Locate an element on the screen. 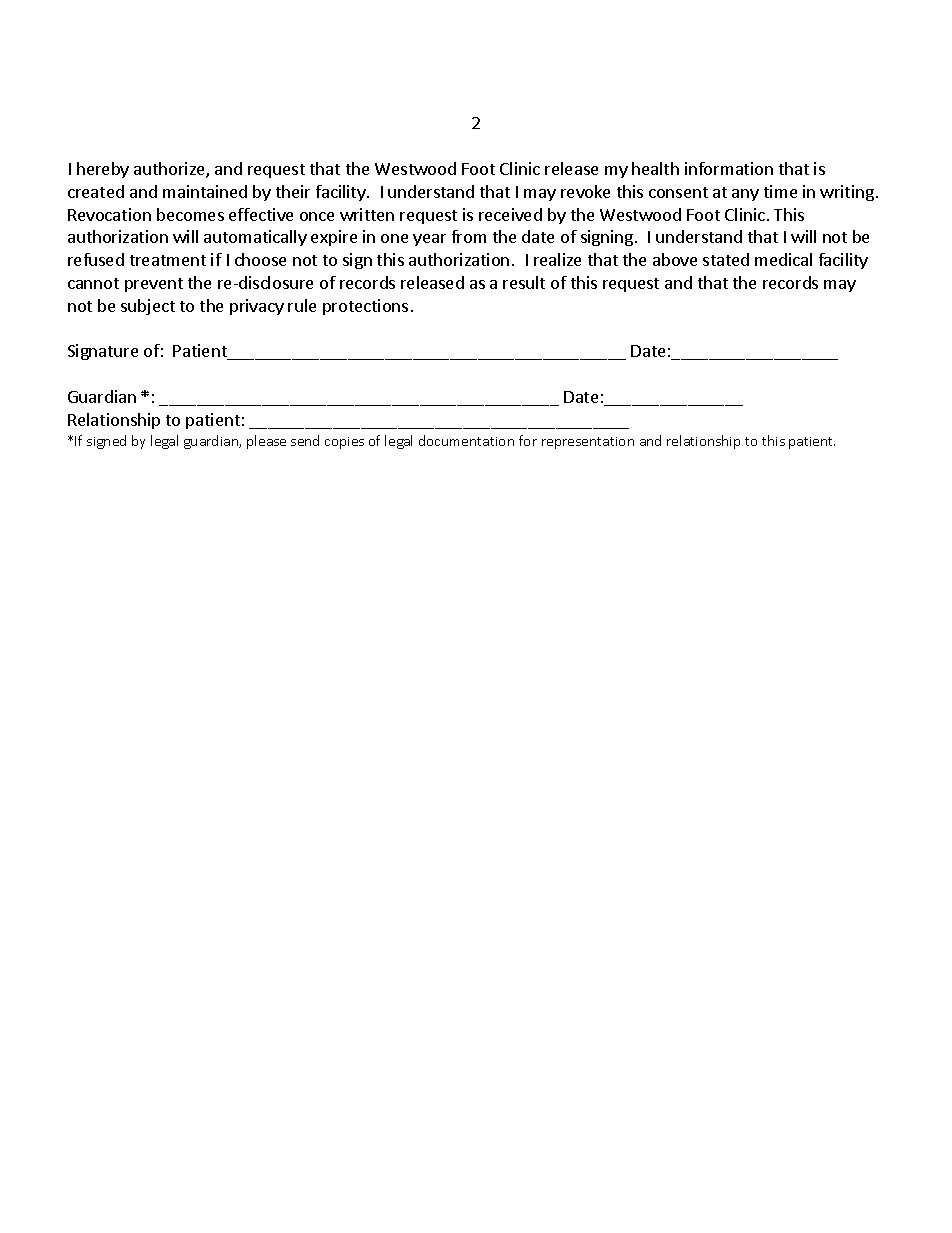 The height and width of the screenshot is (1233, 952). authorize is located at coordinates (170, 170).
